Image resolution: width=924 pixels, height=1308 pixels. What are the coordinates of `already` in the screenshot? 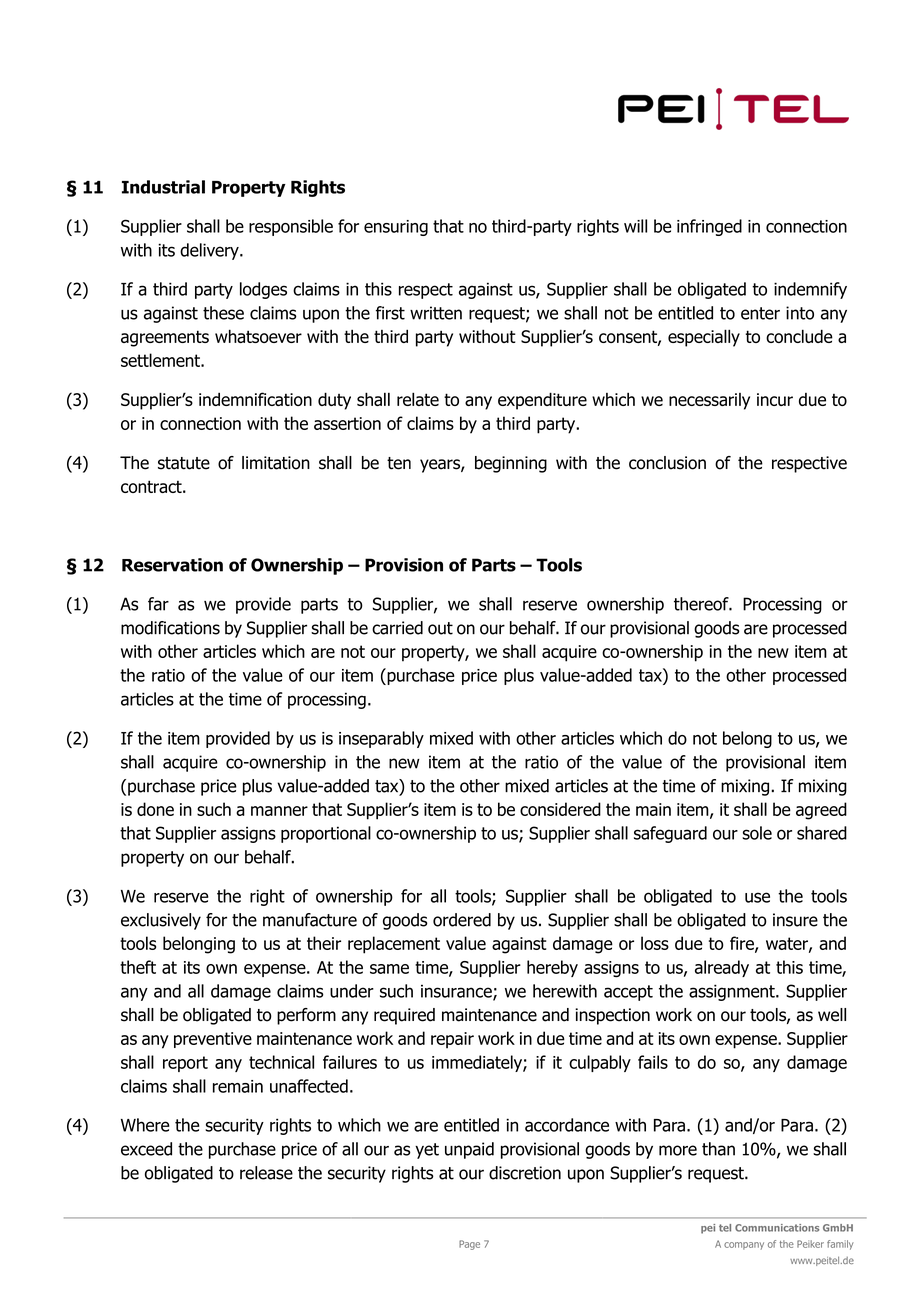 It's located at (722, 968).
